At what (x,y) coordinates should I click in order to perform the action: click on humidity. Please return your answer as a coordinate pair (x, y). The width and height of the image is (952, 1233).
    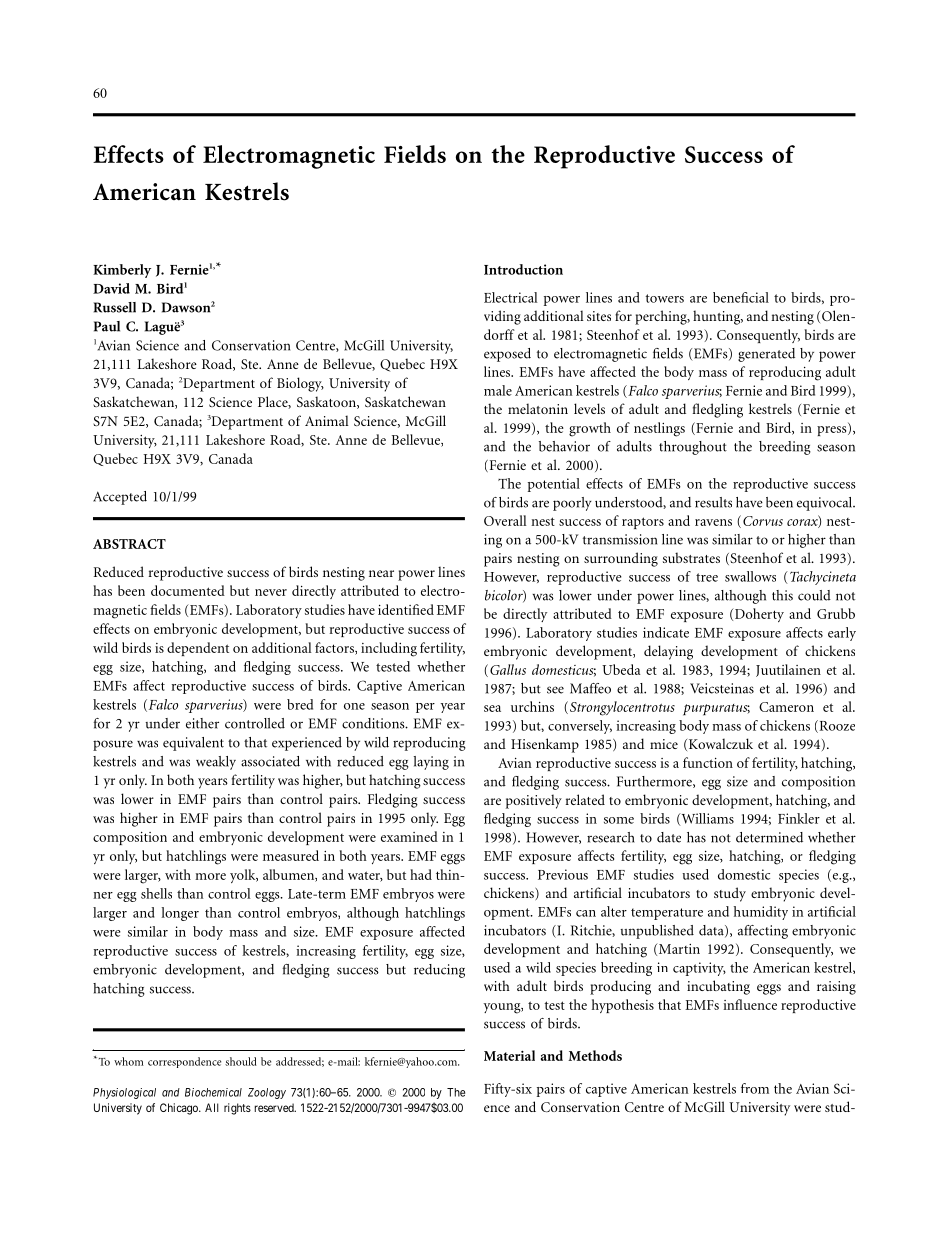
    Looking at the image, I should click on (761, 913).
